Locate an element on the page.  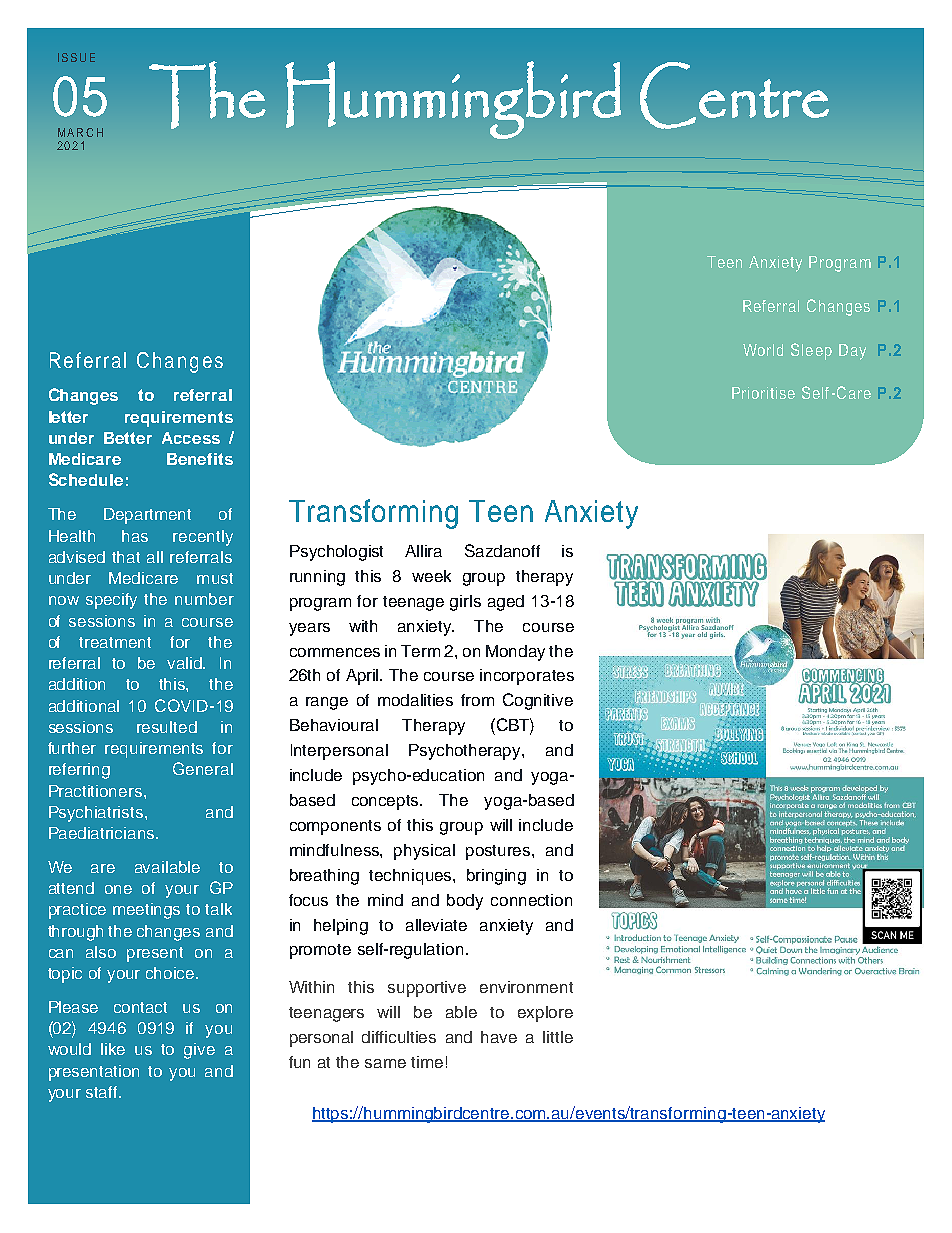
treatment is located at coordinates (115, 642).
